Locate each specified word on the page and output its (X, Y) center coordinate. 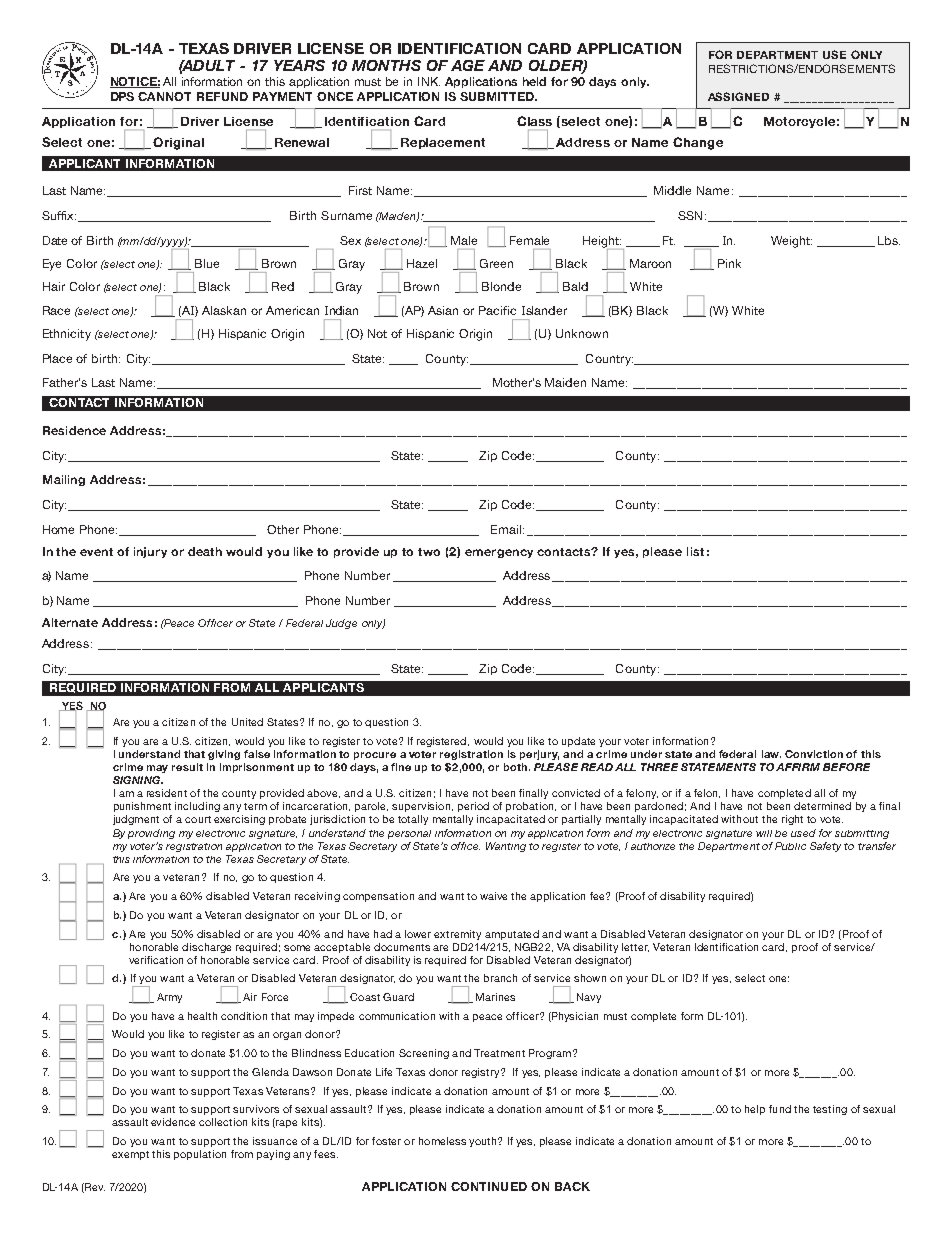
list (695, 551)
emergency (499, 553)
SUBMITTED (498, 96)
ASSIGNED (738, 96)
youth (484, 1142)
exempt (130, 1155)
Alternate (70, 622)
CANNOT (164, 96)
